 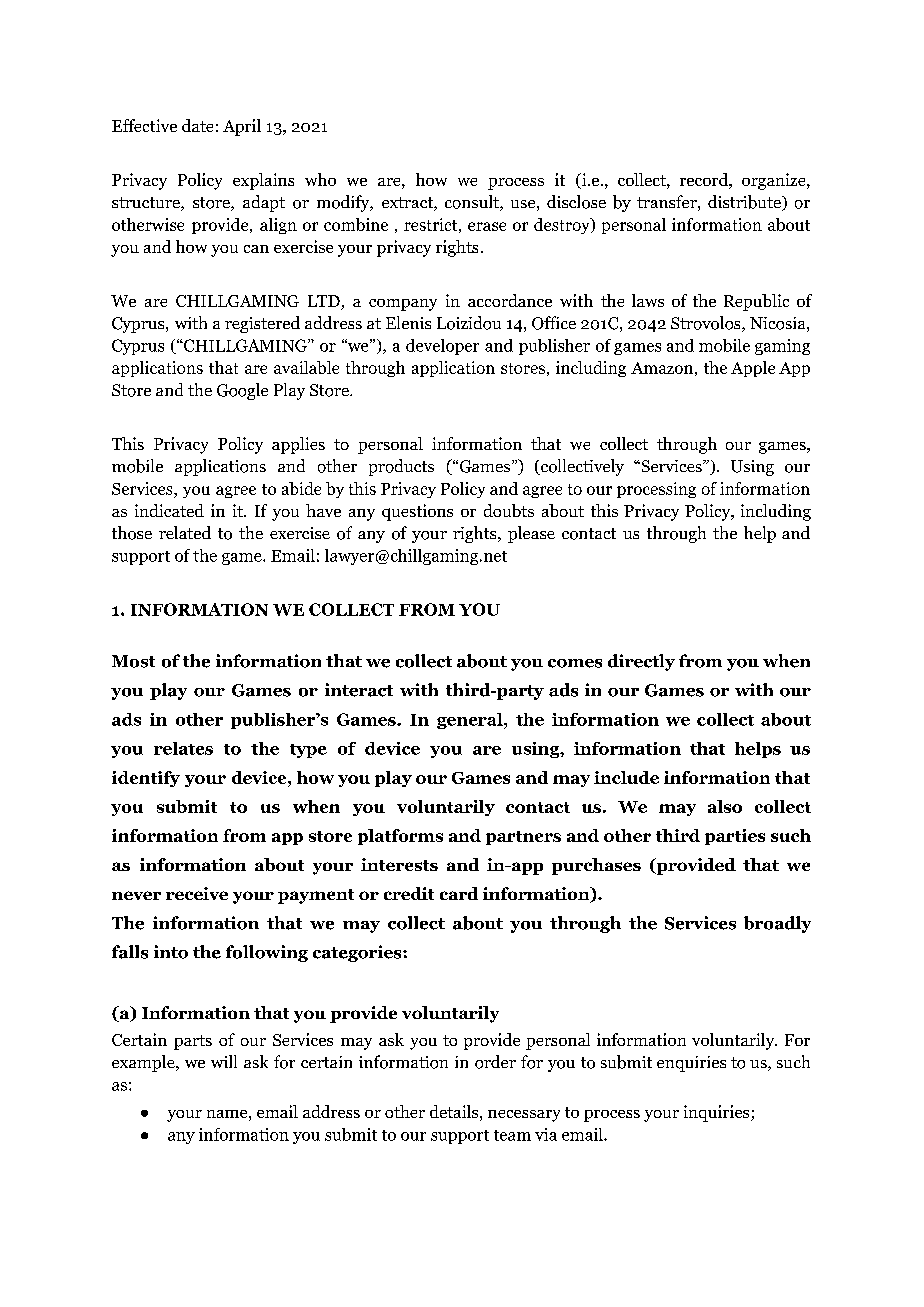 I want to click on will, so click(x=224, y=1061).
